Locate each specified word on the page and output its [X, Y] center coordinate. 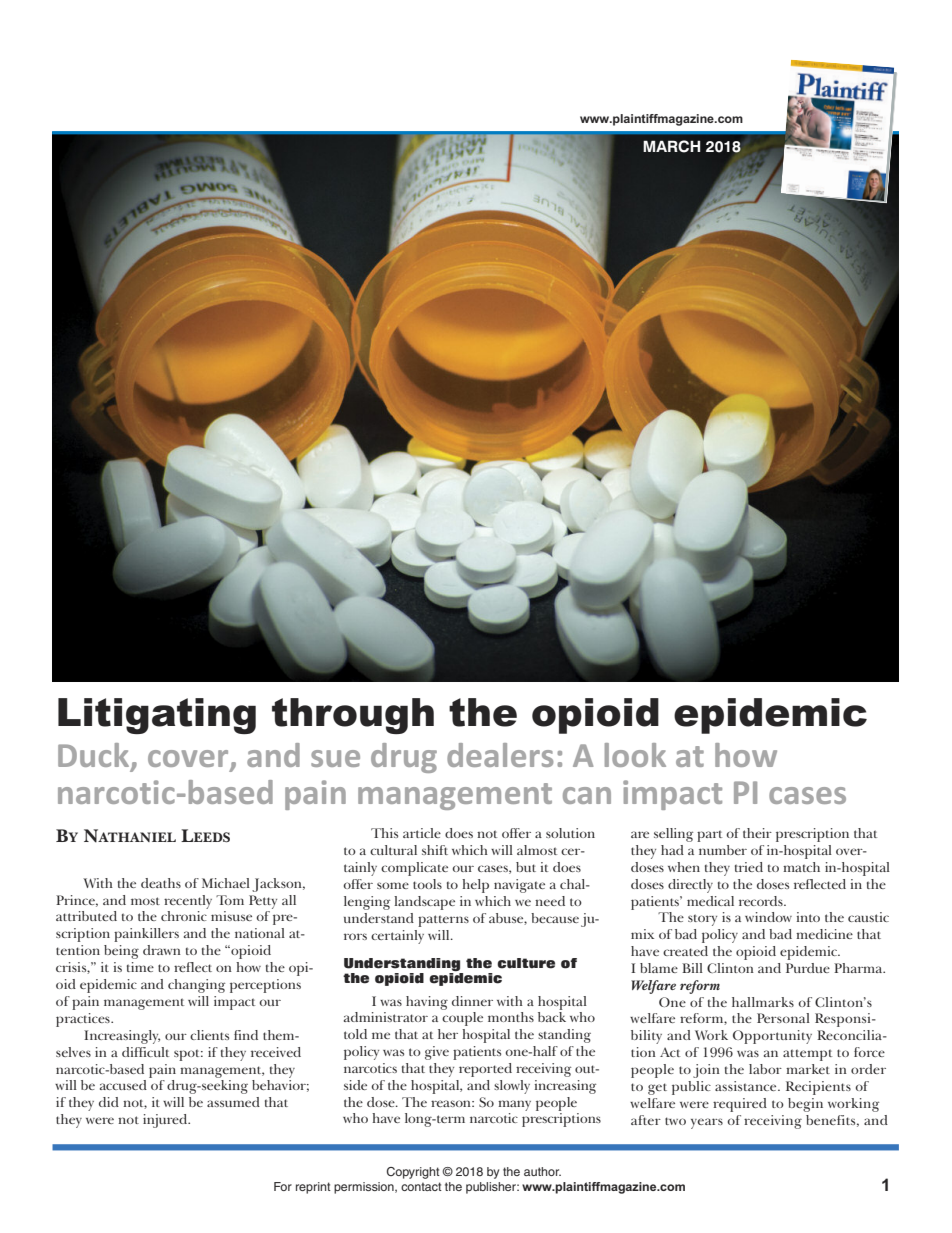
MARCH [671, 146]
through [353, 716]
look [635, 755]
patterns [443, 921]
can [587, 795]
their [757, 833]
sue [335, 758]
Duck [95, 756]
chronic [184, 916]
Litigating [157, 716]
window [768, 917]
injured [166, 1121]
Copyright [413, 1173]
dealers [500, 755]
